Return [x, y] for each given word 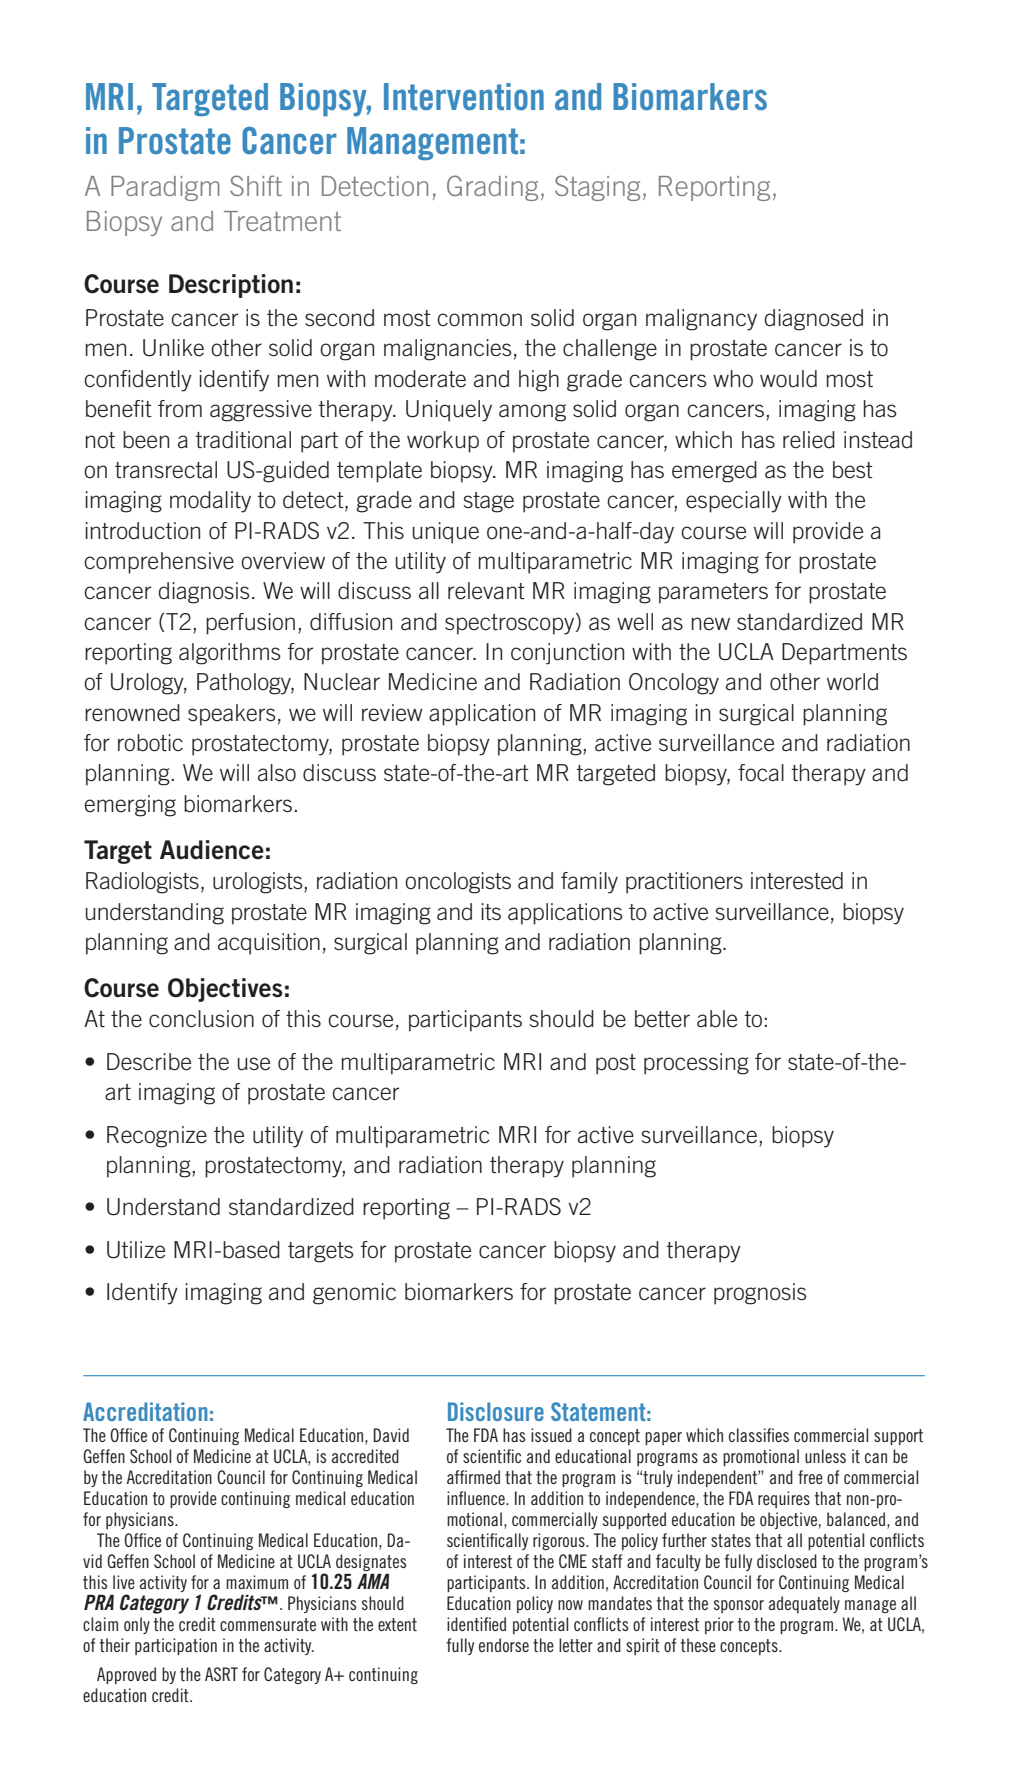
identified [476, 1624]
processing [696, 1064]
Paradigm [165, 188]
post [616, 1064]
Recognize [157, 1137]
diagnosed [813, 320]
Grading [492, 188]
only [137, 1625]
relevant [486, 591]
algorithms [230, 654]
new [711, 624]
